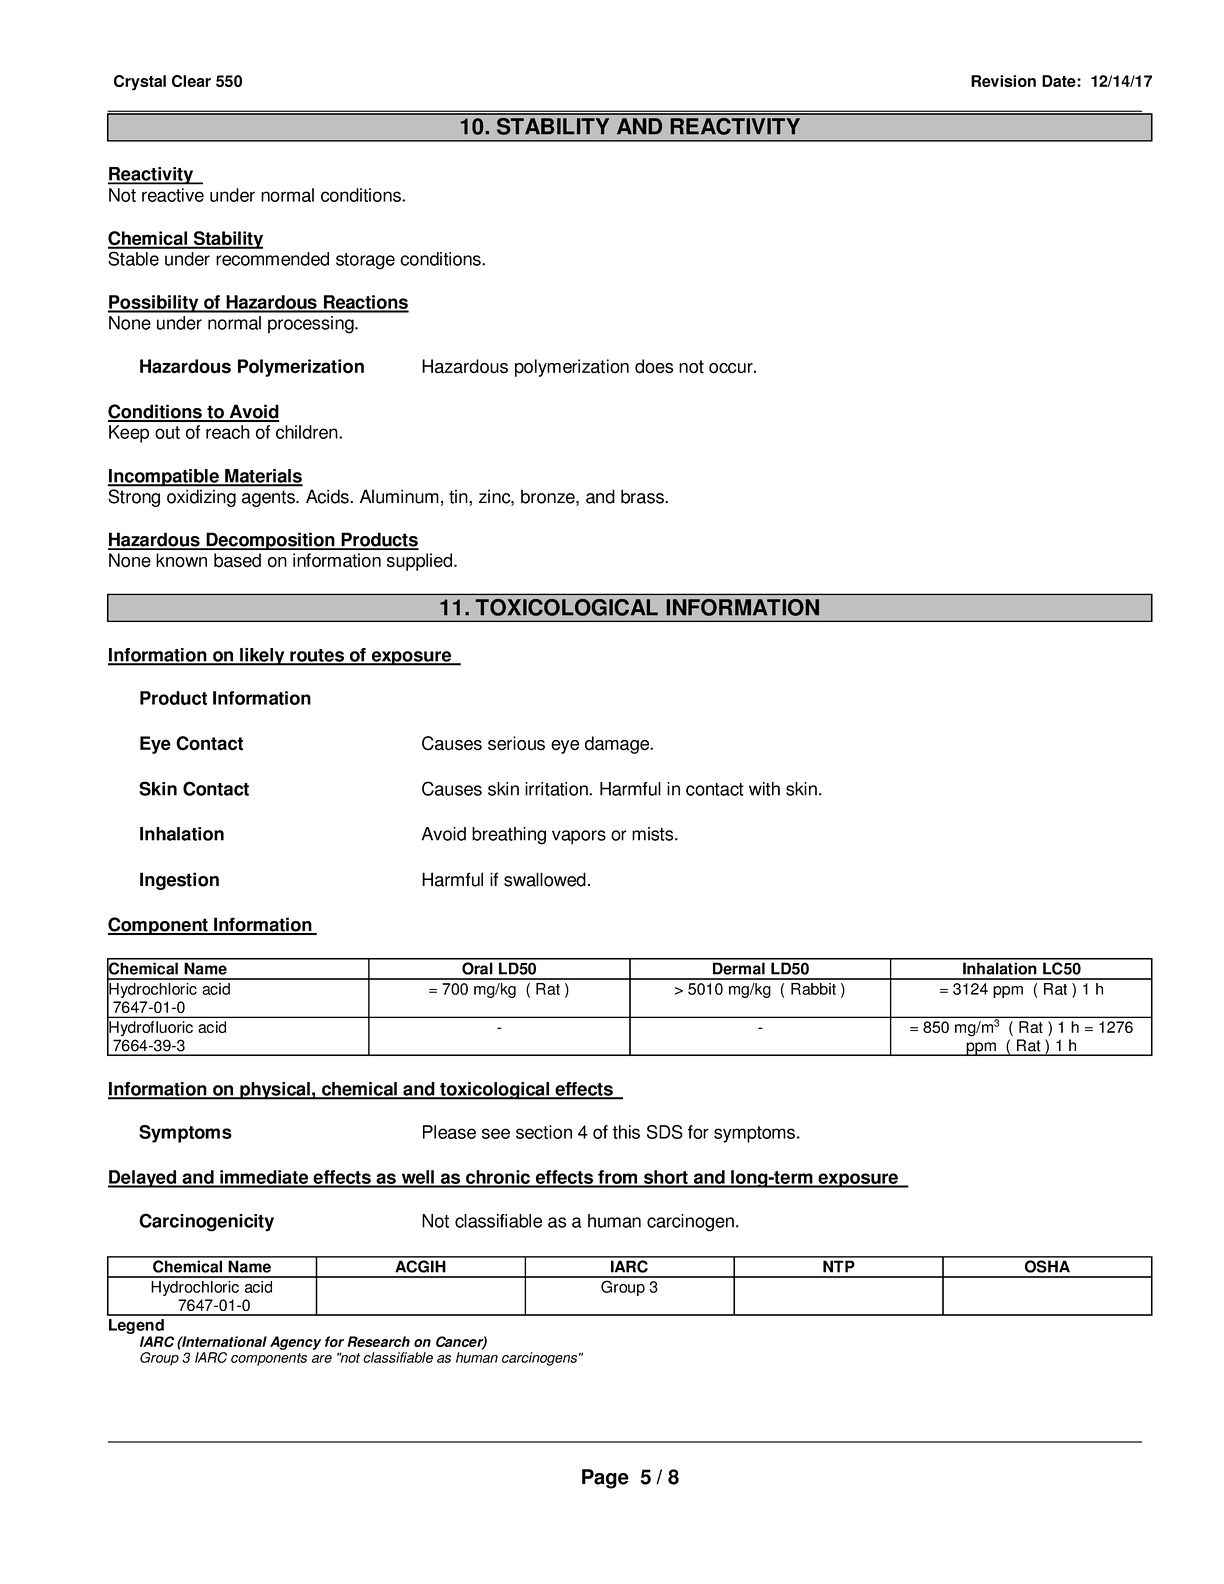  I want to click on Page, so click(605, 1479).
